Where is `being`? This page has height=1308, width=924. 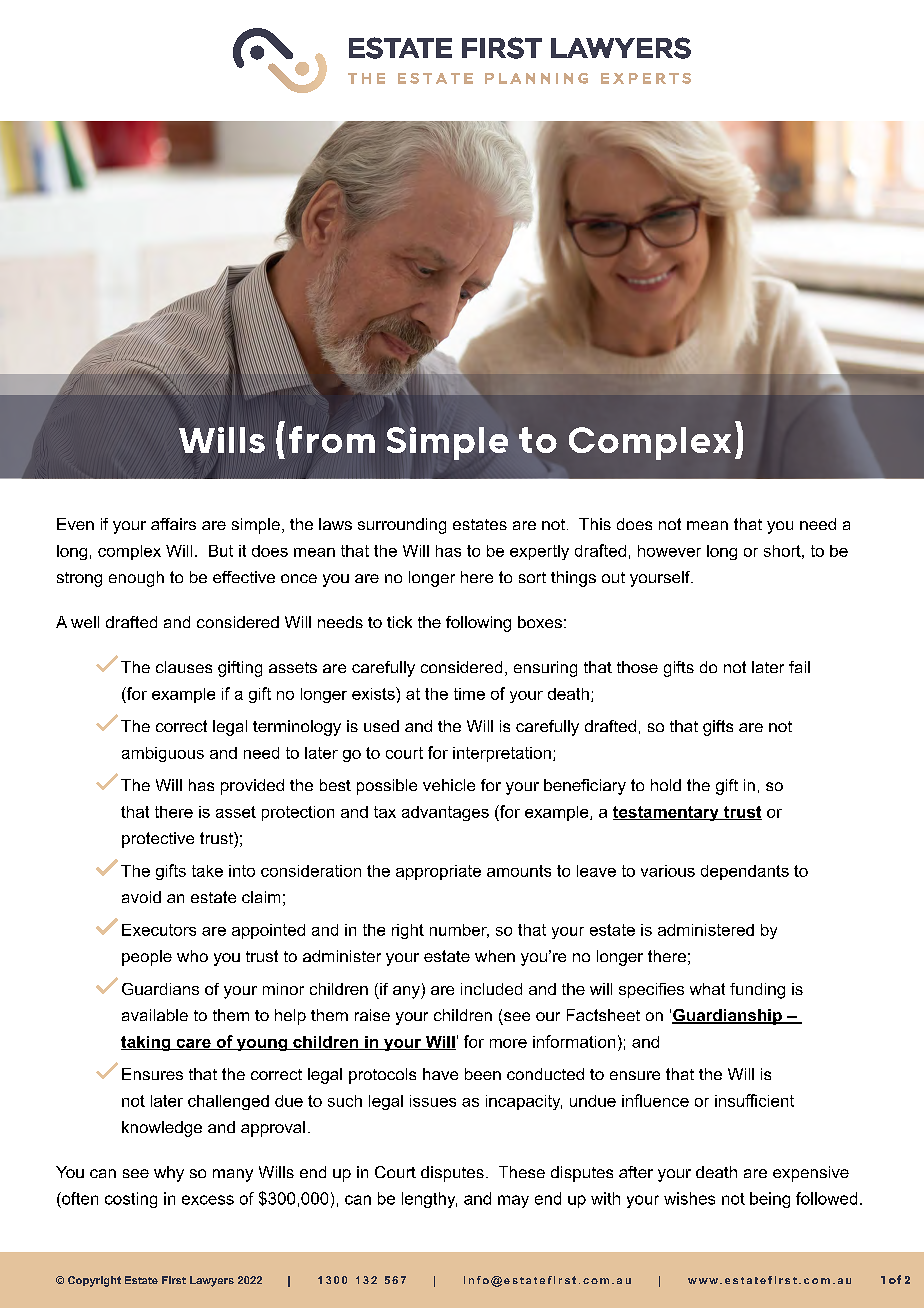
being is located at coordinates (770, 1200).
